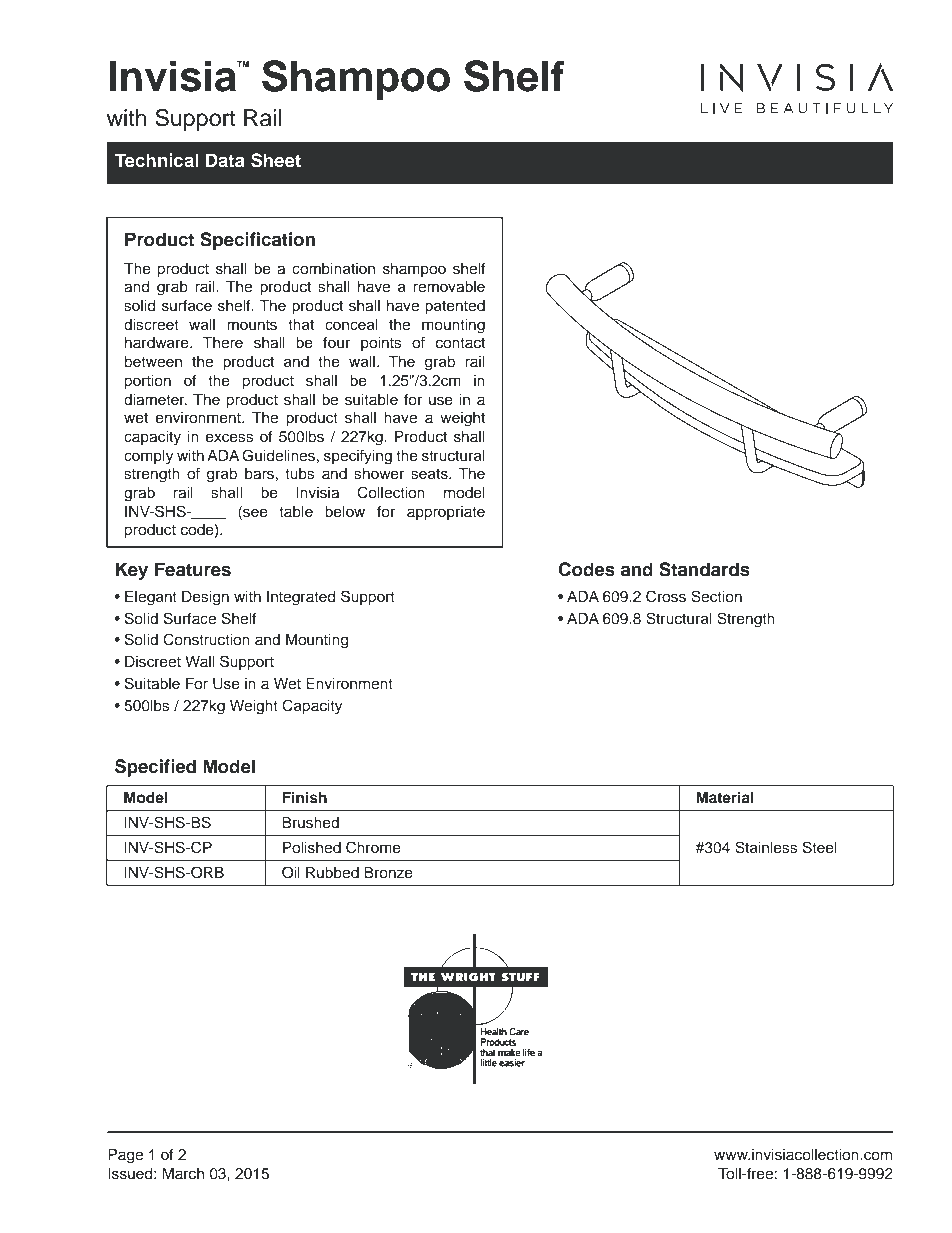 The image size is (952, 1233). I want to click on Stainless, so click(766, 847).
